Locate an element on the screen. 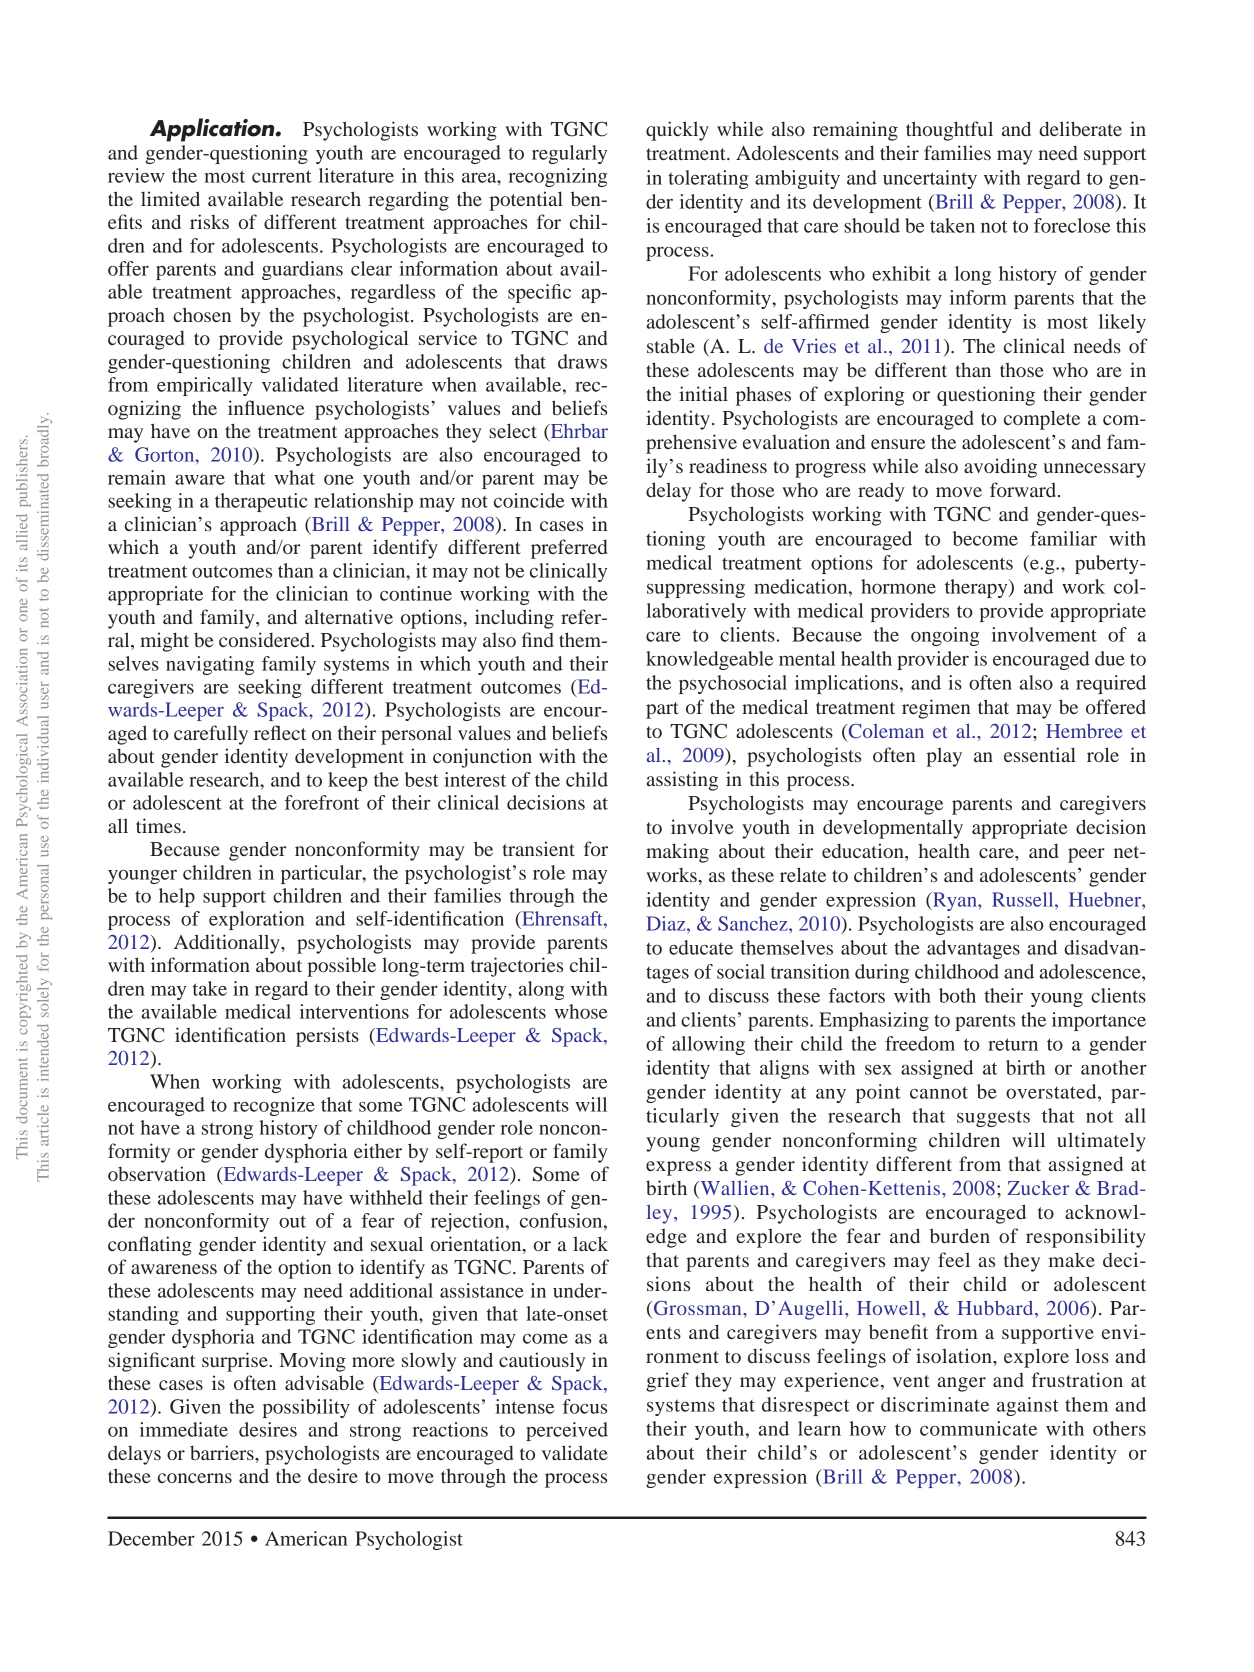  current is located at coordinates (282, 176).
